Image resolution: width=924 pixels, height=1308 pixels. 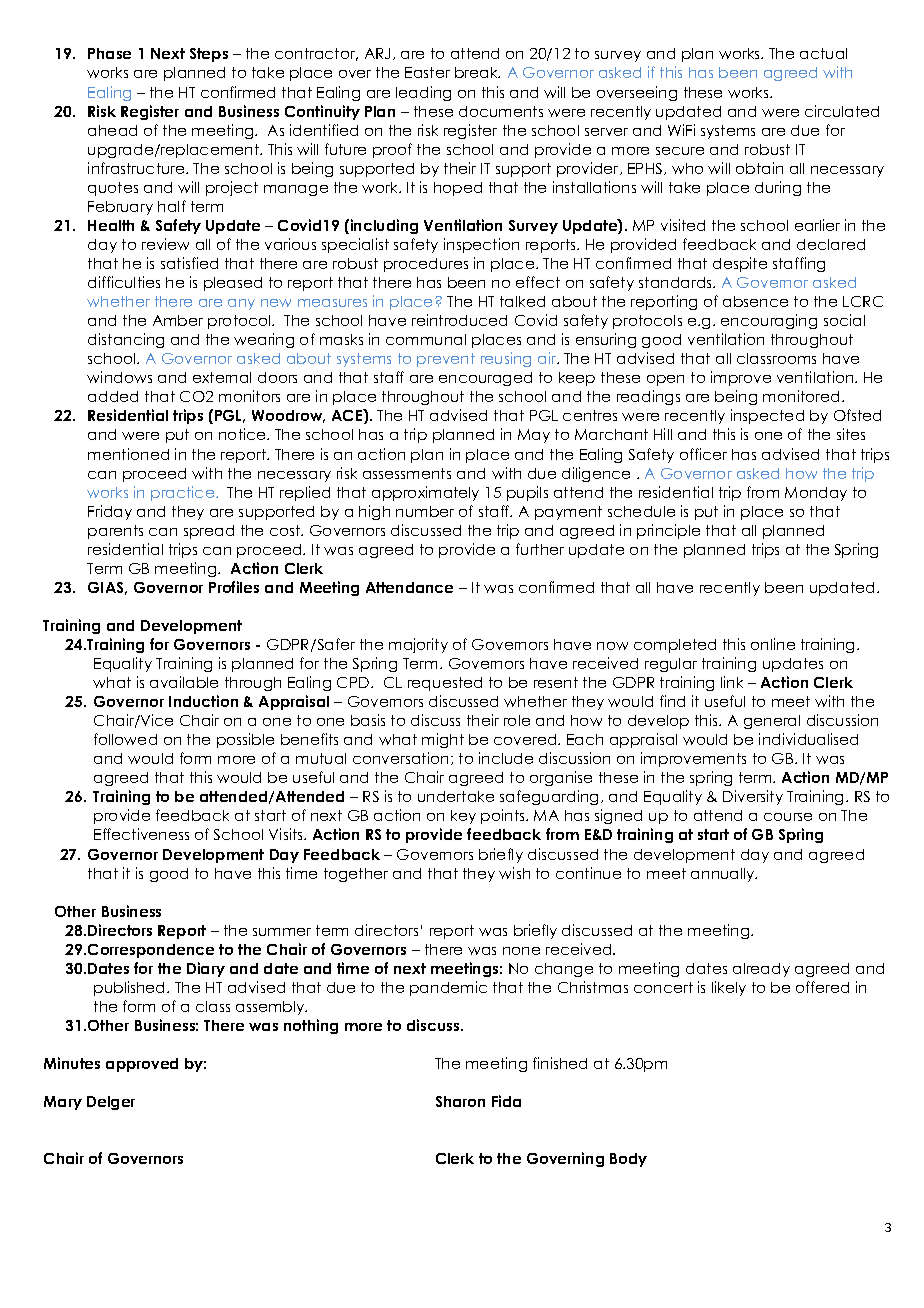 I want to click on Sharon, so click(x=460, y=1101).
